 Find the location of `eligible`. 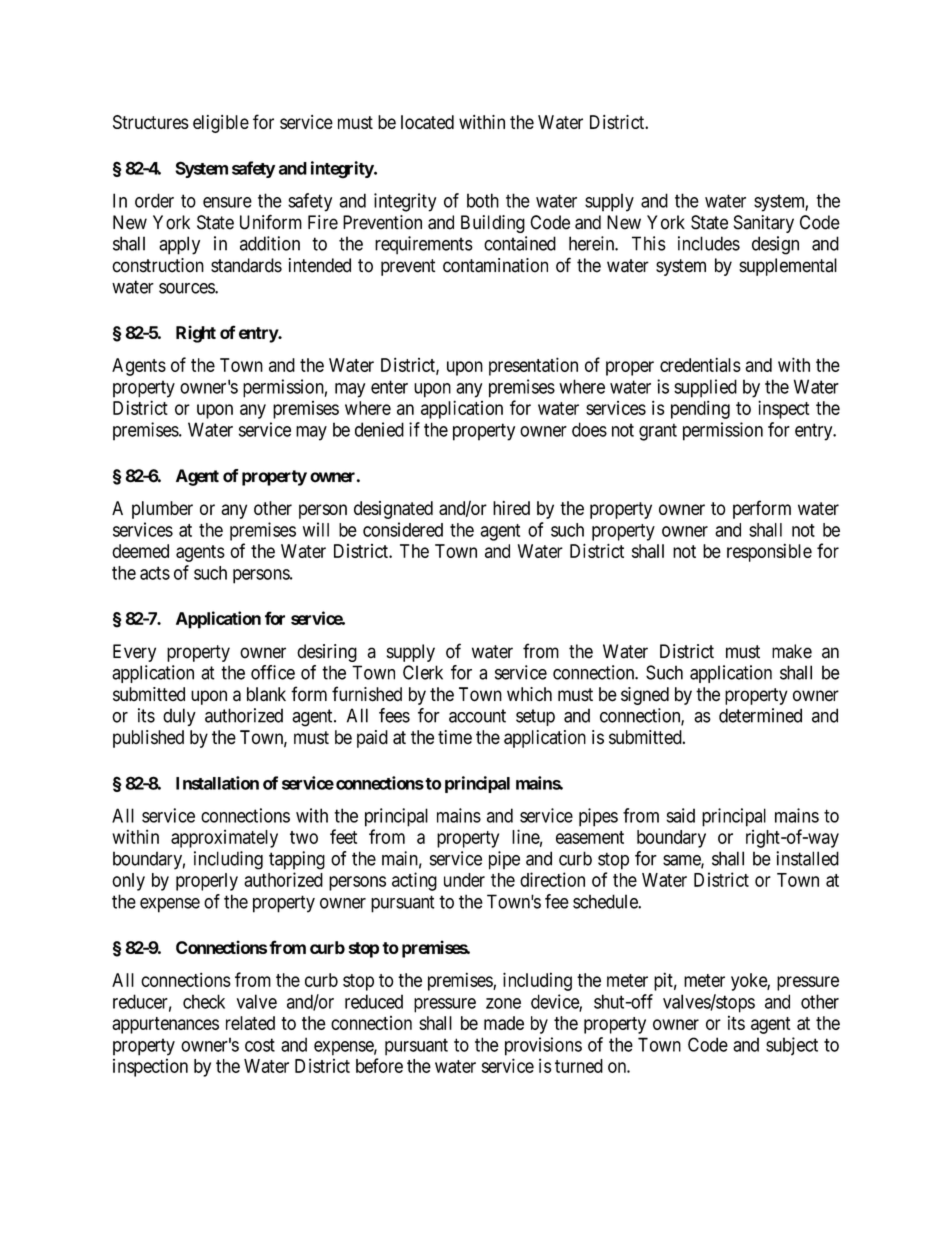

eligible is located at coordinates (221, 124).
